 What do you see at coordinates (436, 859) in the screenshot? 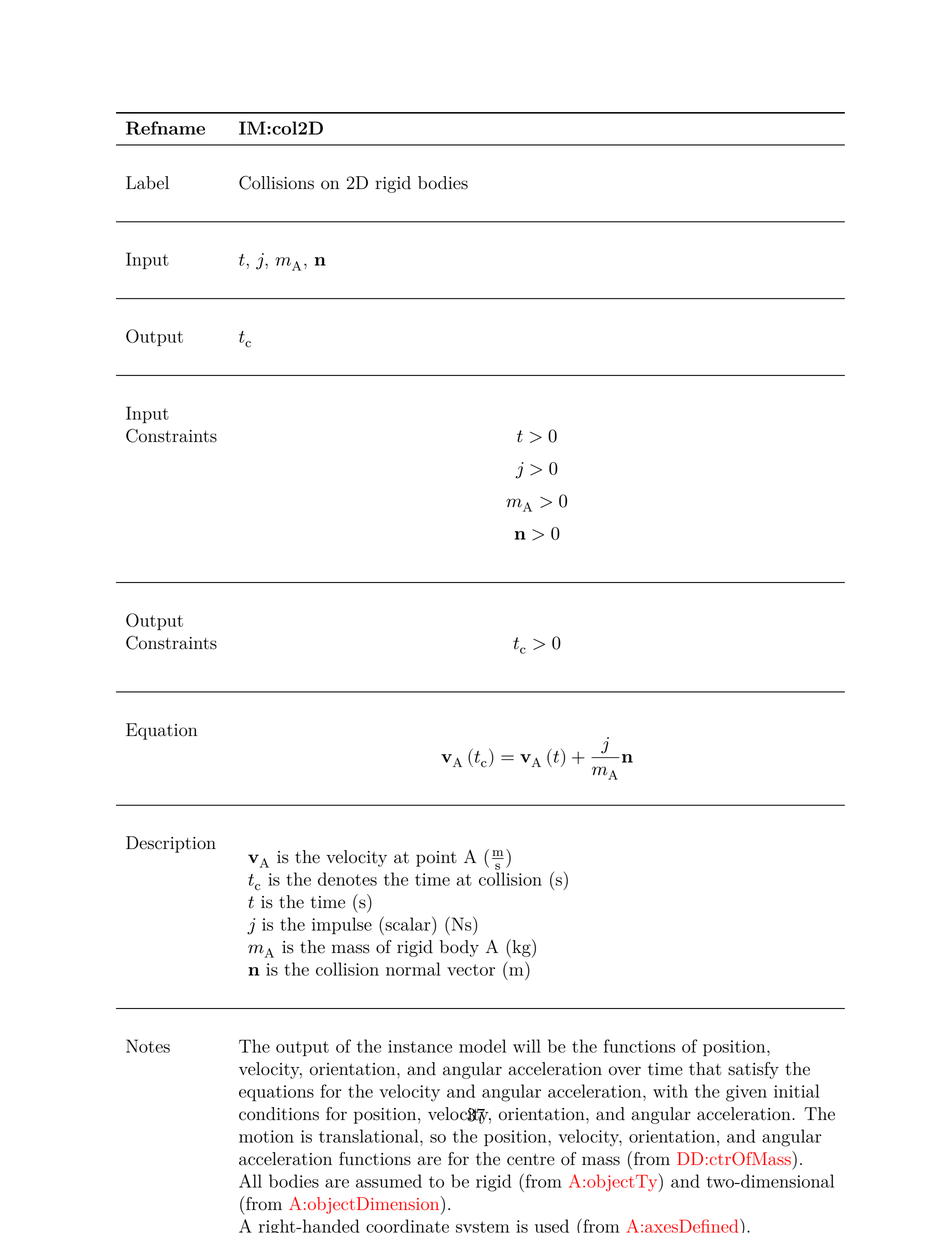
I see `point` at bounding box center [436, 859].
